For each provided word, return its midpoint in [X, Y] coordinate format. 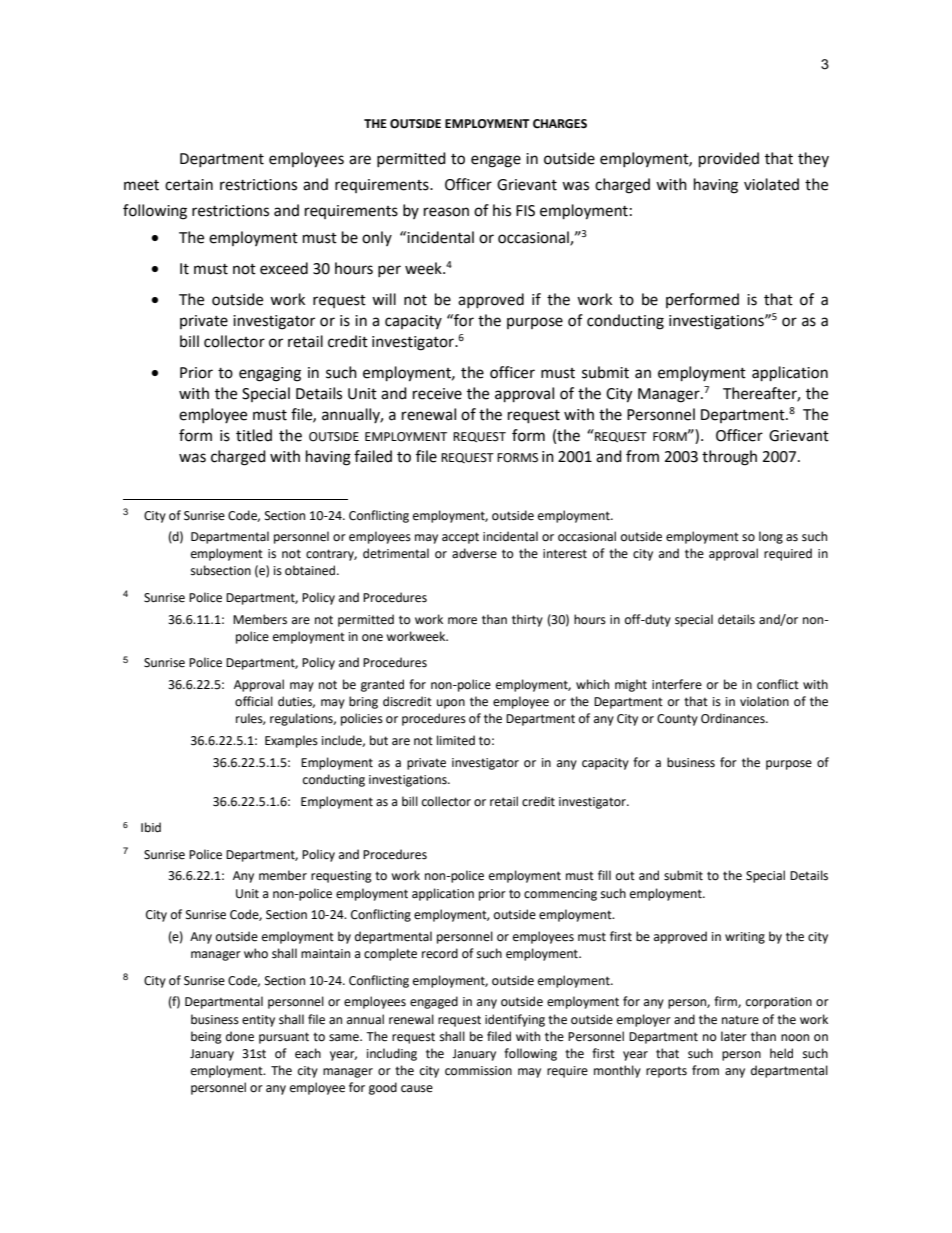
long [771, 537]
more [462, 621]
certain [189, 185]
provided [729, 160]
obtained [311, 570]
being [206, 1037]
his [502, 210]
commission [478, 1071]
